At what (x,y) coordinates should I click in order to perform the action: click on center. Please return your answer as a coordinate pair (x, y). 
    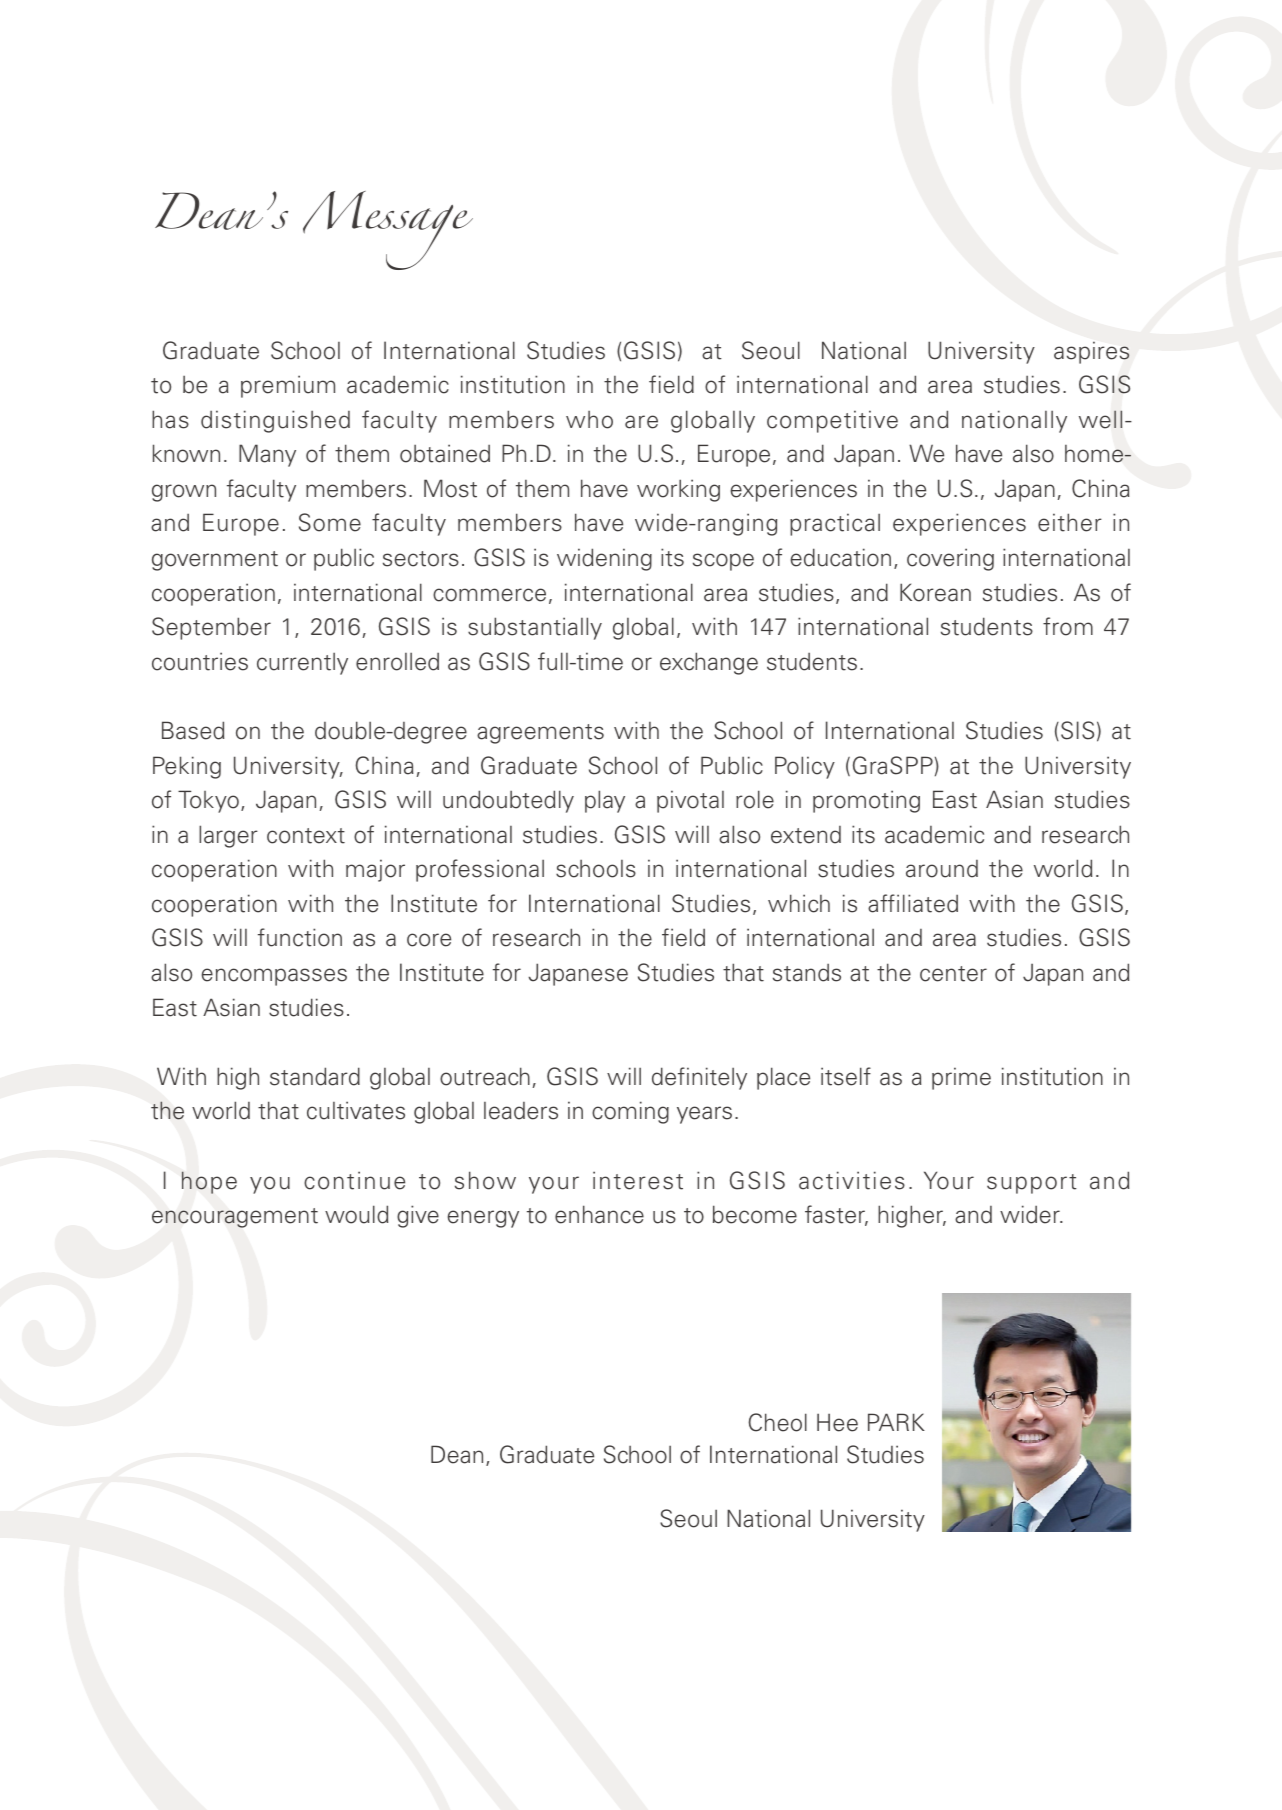
    Looking at the image, I should click on (953, 974).
